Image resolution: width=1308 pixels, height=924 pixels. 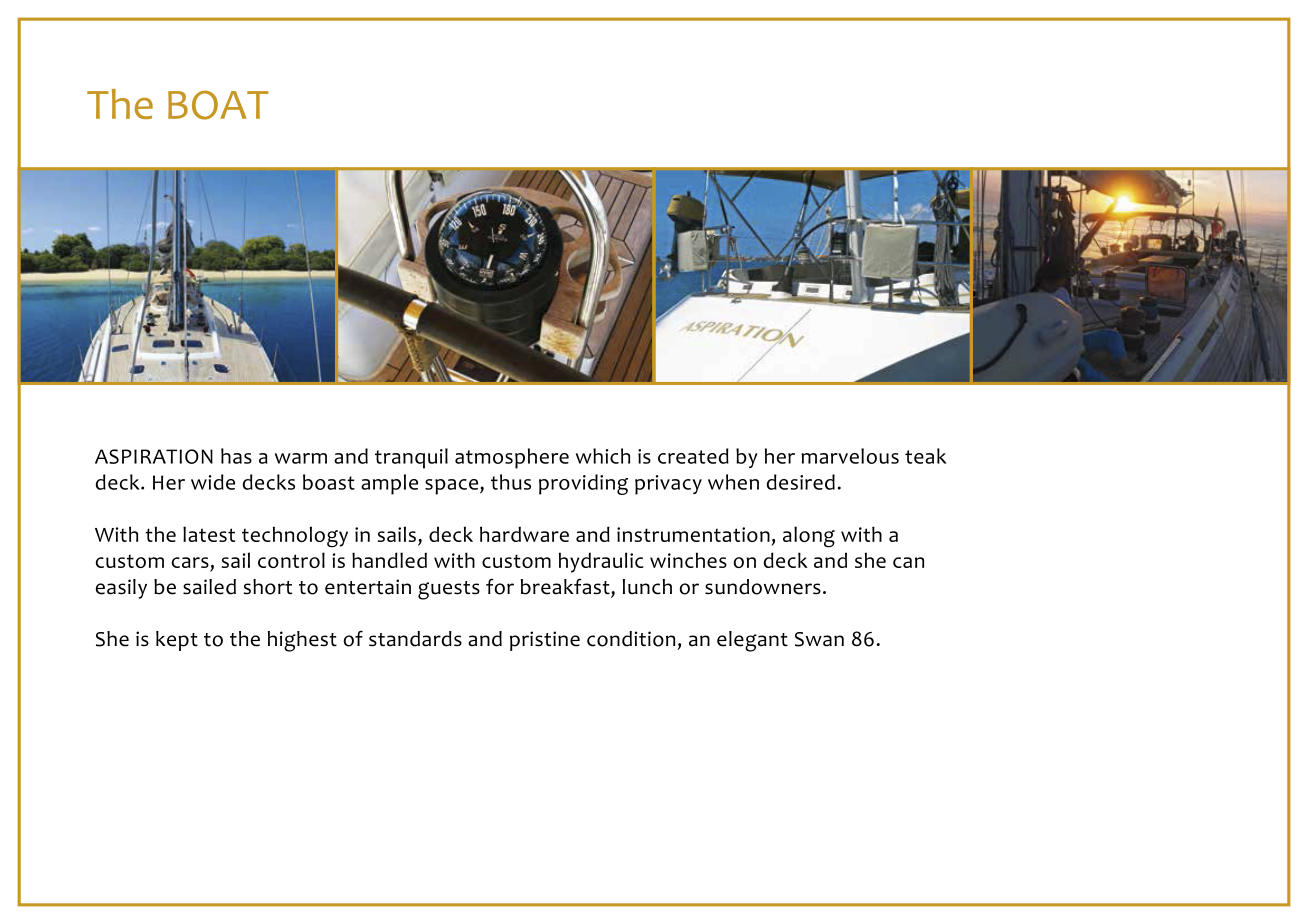 I want to click on kept, so click(x=177, y=641).
